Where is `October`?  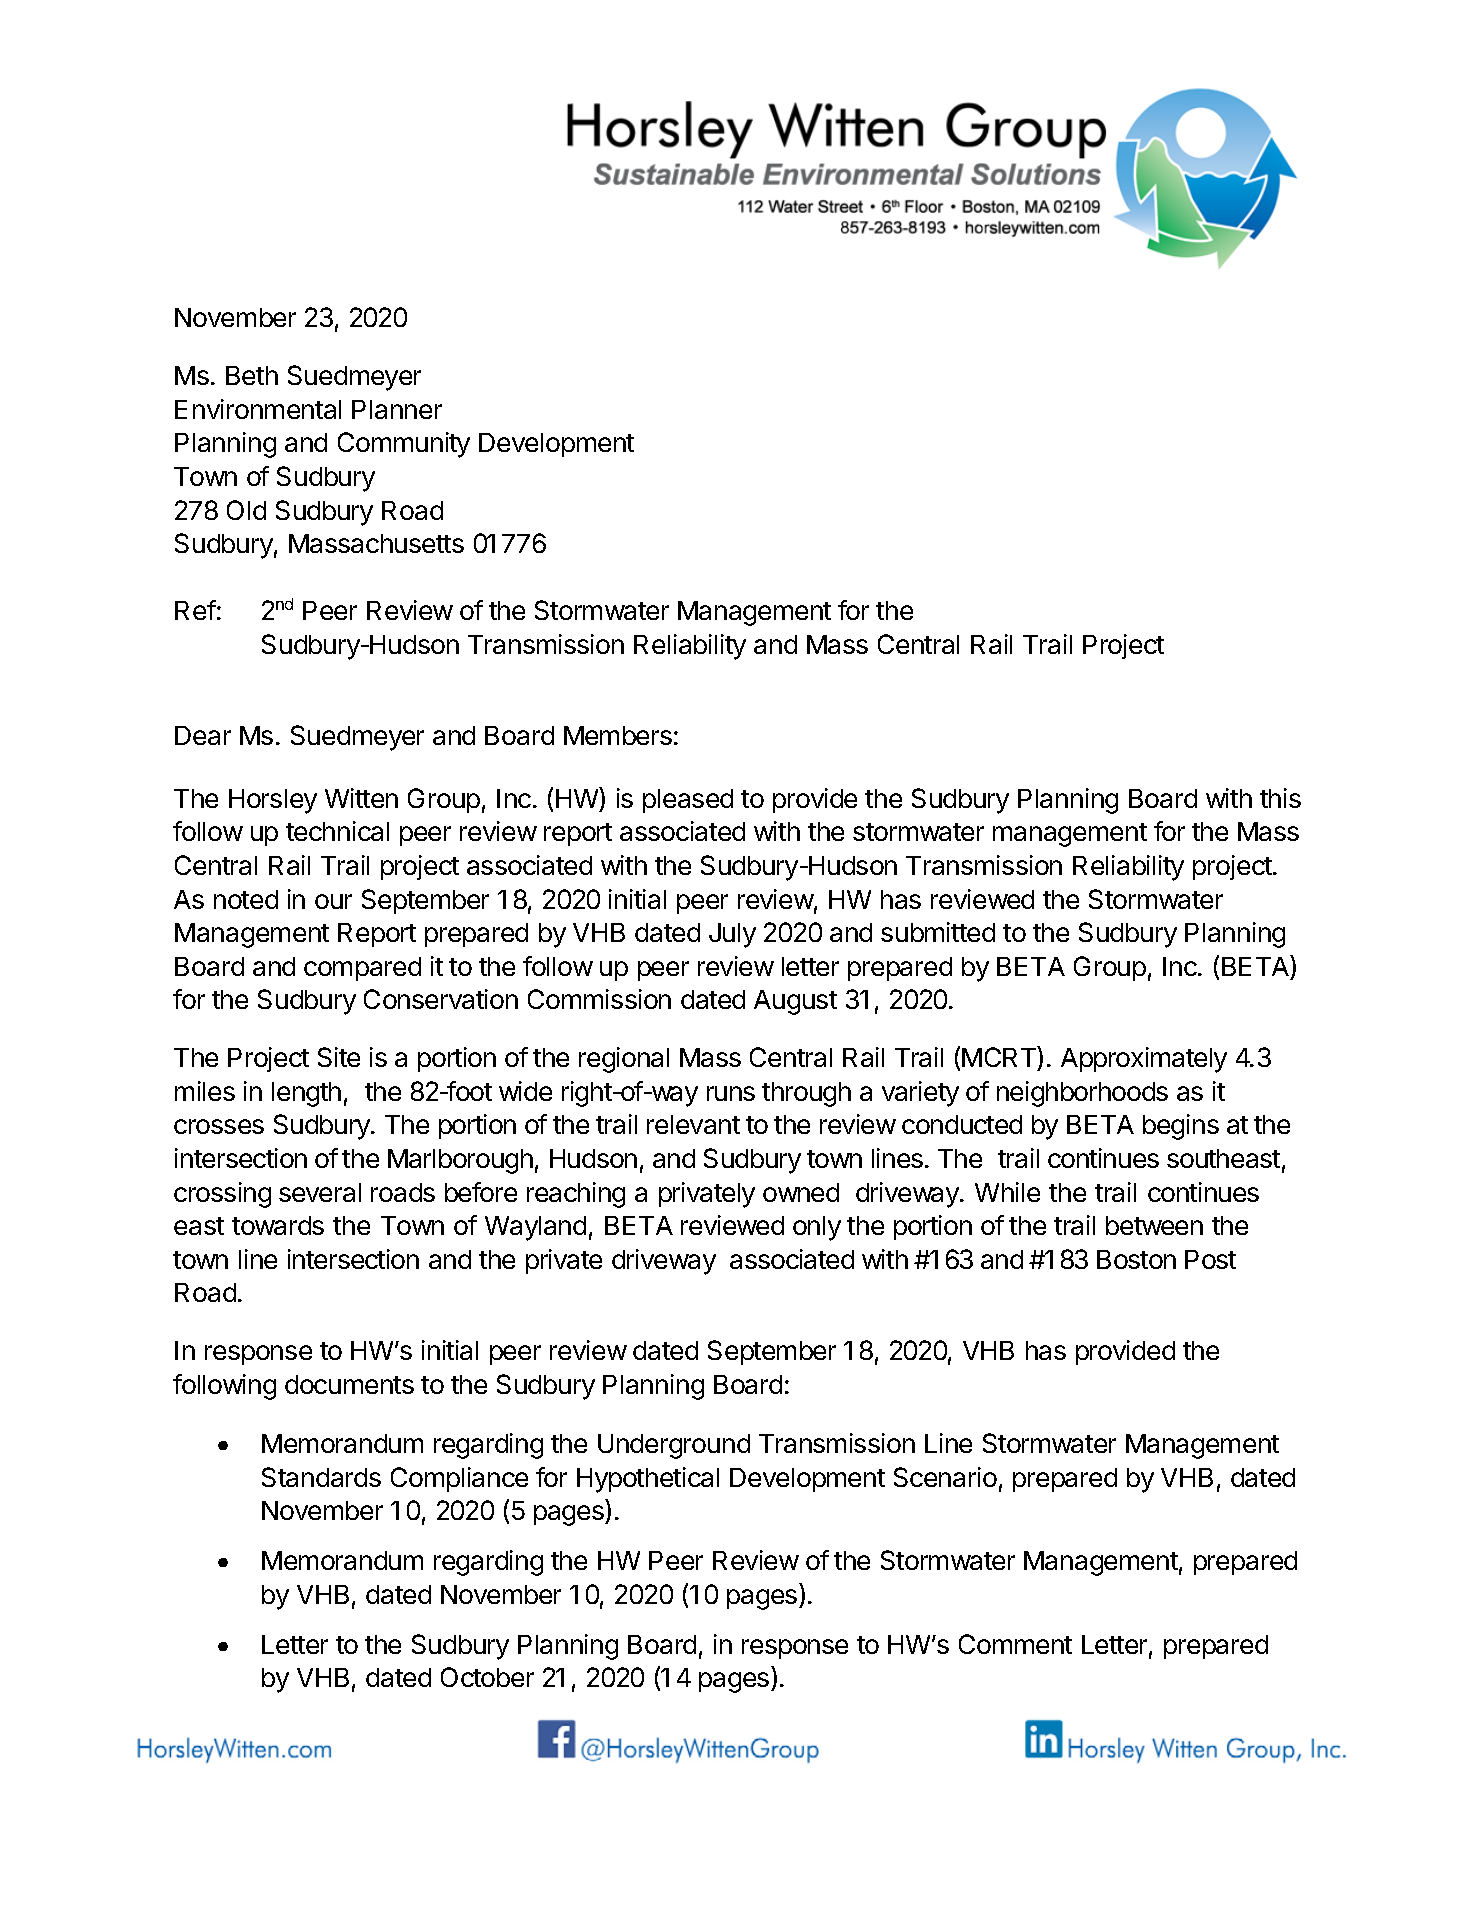 October is located at coordinates (487, 1677).
